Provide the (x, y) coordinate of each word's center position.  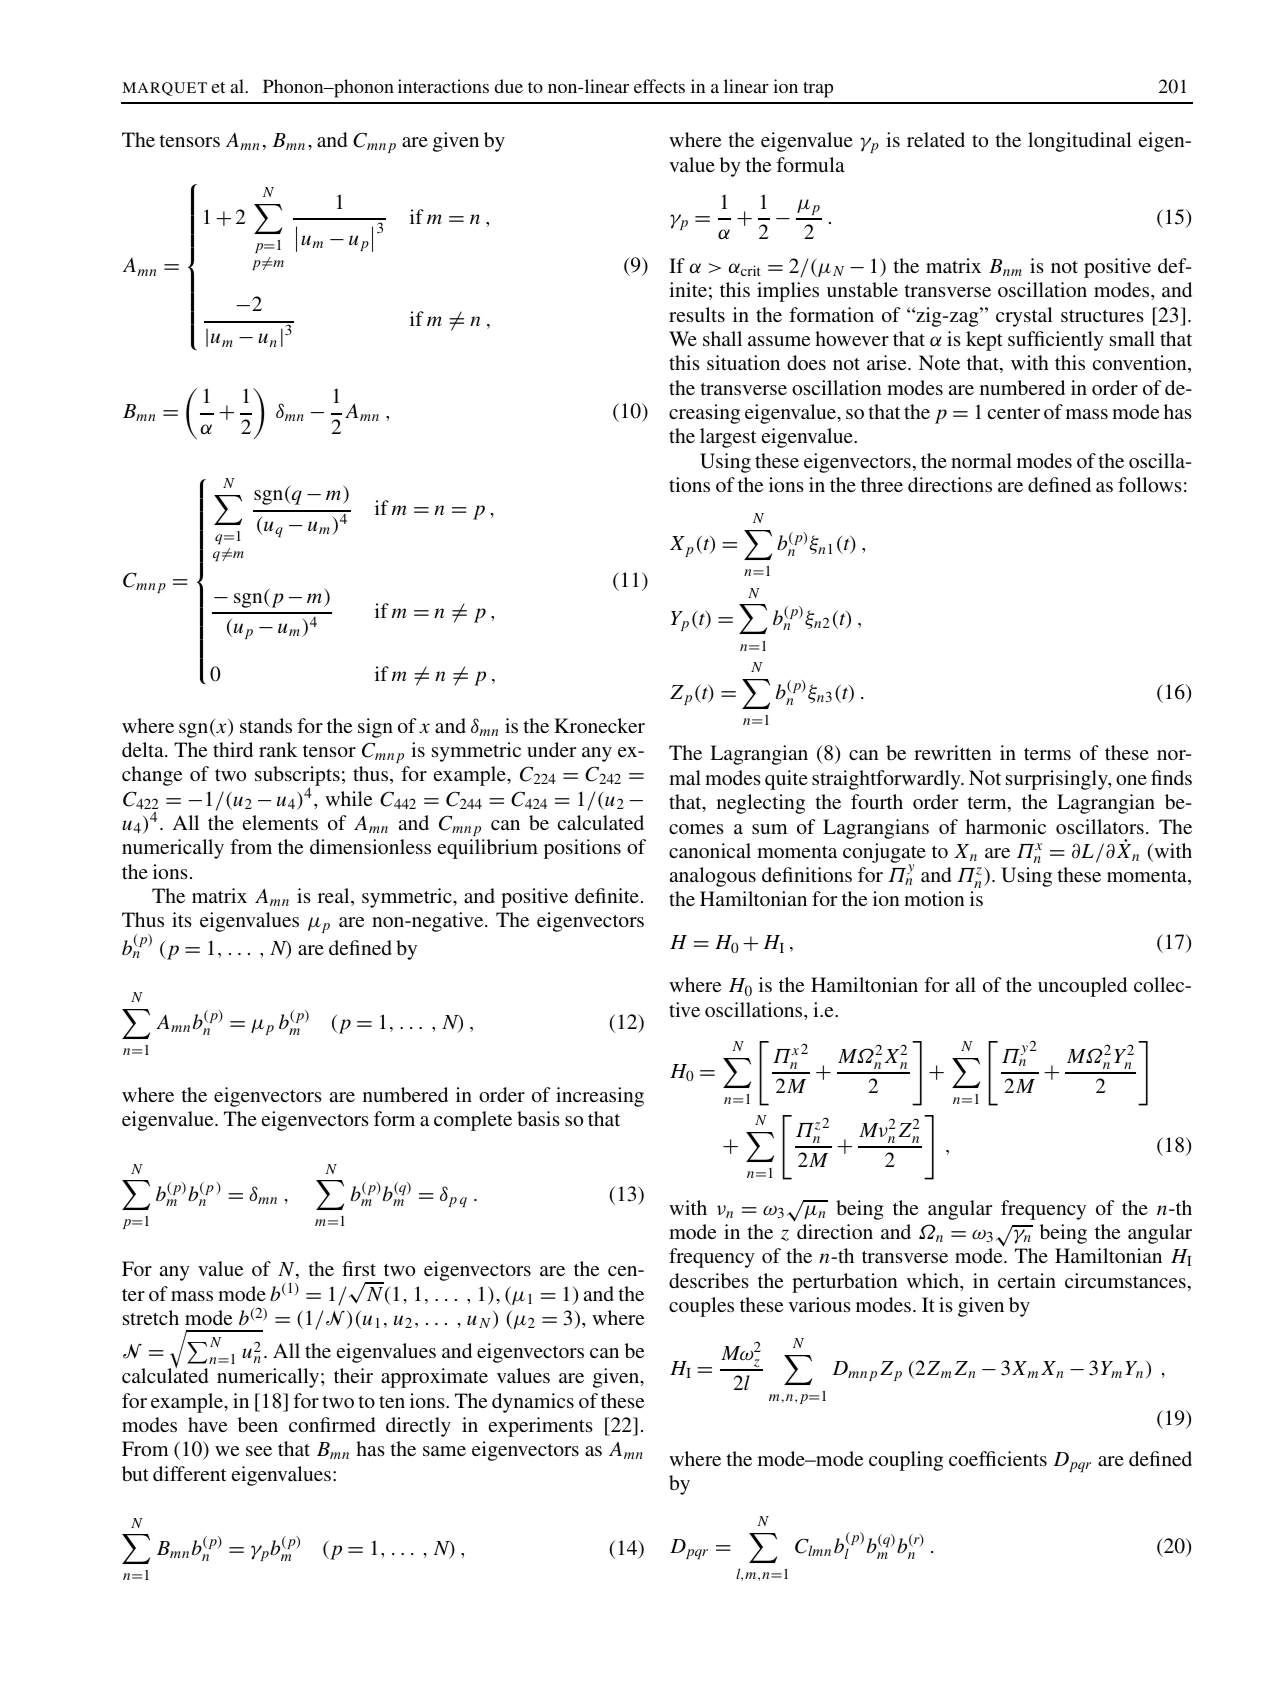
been (258, 1424)
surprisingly (1058, 780)
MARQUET (165, 89)
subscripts (297, 777)
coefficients (998, 1458)
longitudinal (1080, 142)
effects (659, 86)
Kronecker (599, 725)
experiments (541, 1427)
